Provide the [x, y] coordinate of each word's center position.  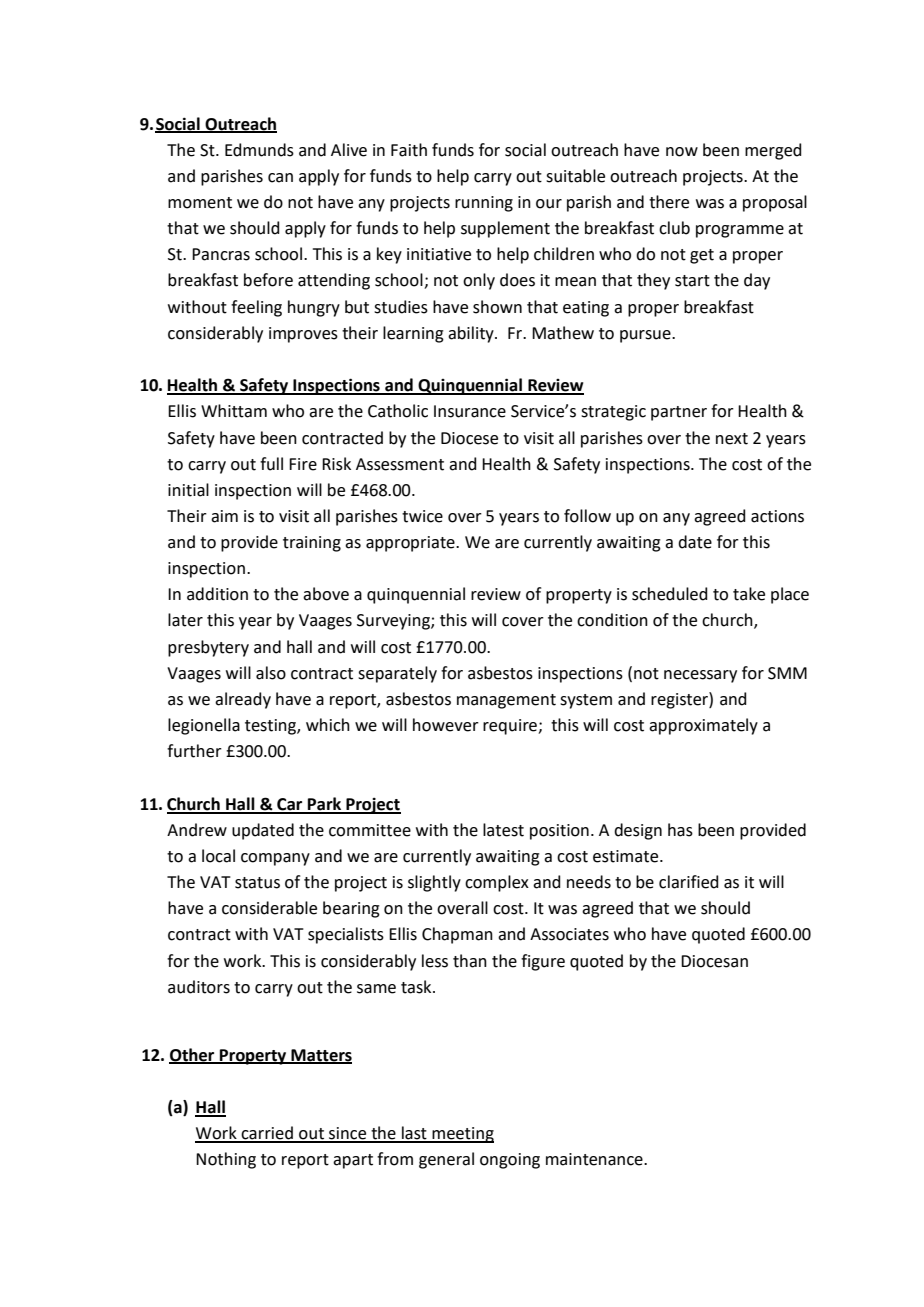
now [682, 152]
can [280, 178]
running [484, 204]
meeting [462, 1135]
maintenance [595, 1159]
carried [267, 1134]
